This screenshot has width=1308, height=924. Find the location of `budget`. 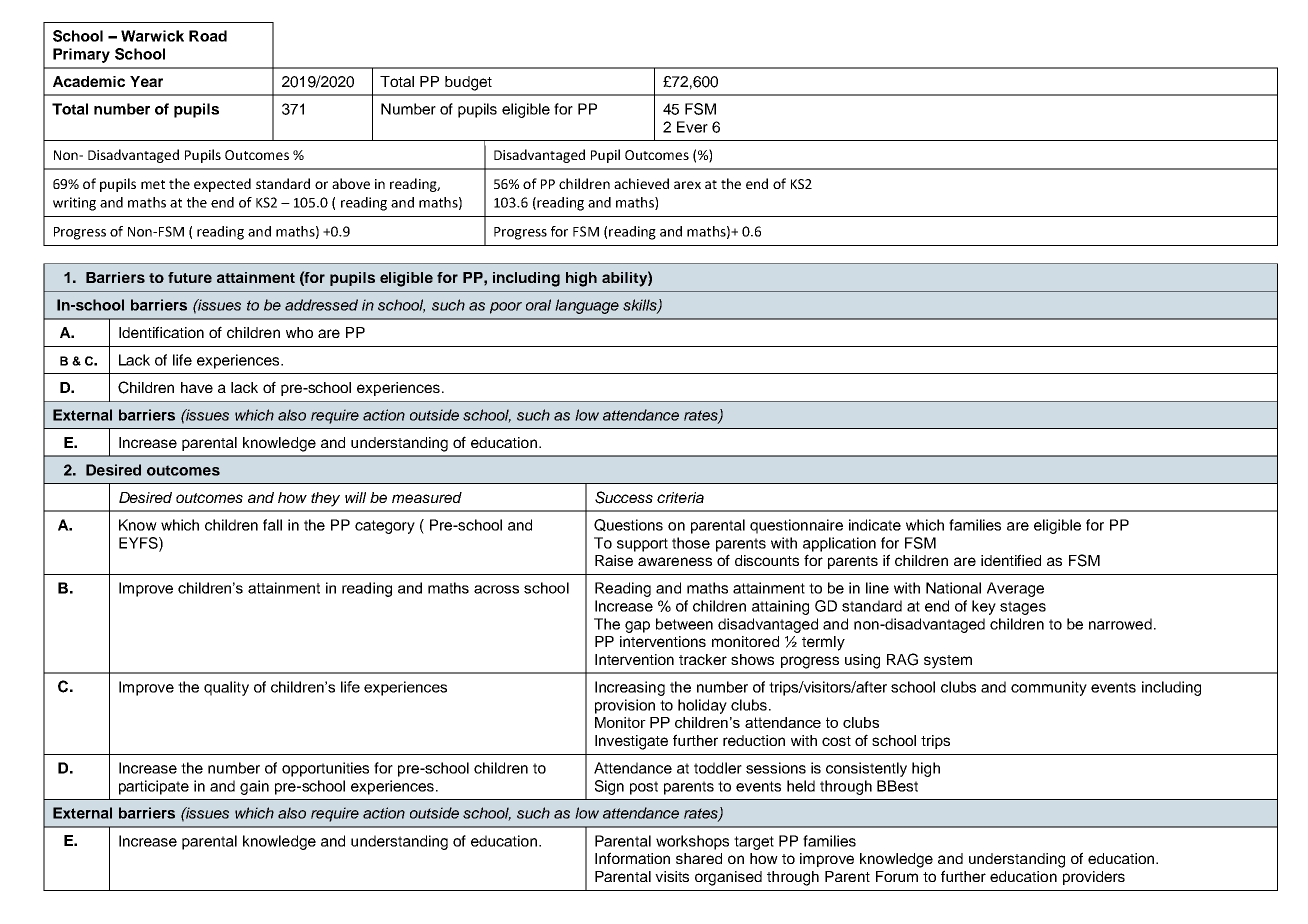

budget is located at coordinates (468, 83).
